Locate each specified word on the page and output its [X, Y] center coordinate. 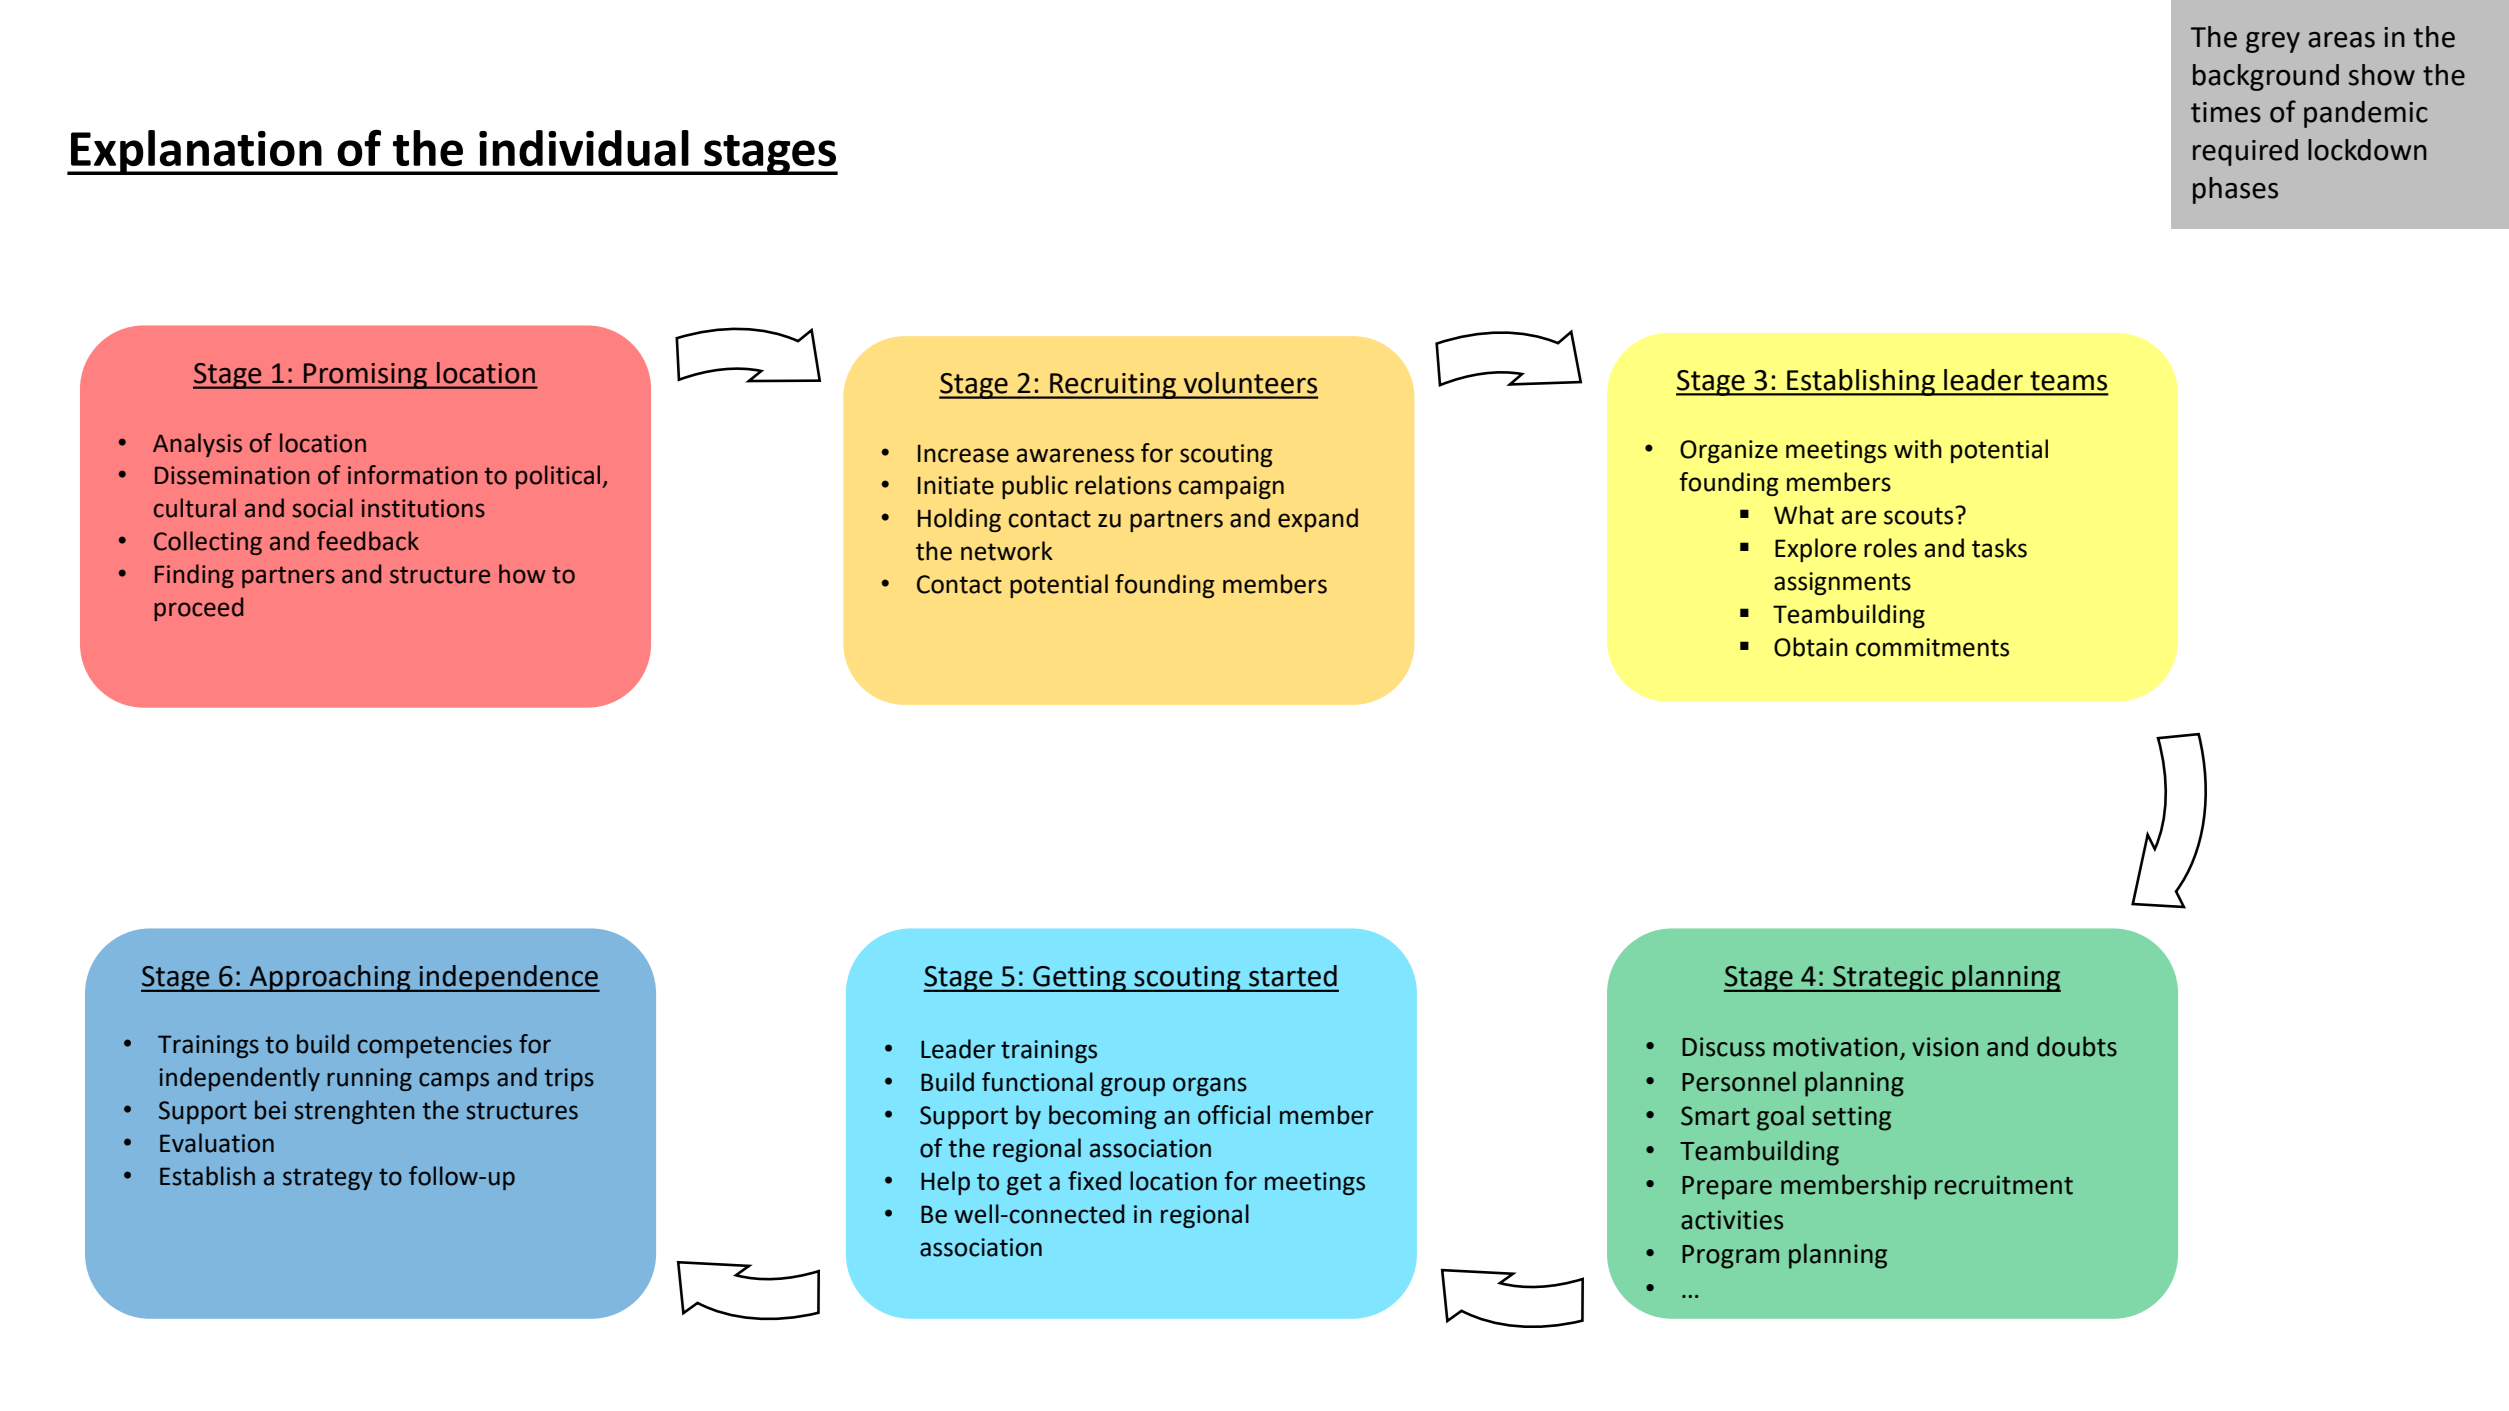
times [2226, 112]
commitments [1932, 647]
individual [584, 148]
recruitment [2004, 1185]
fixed [1094, 1181]
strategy [328, 1179]
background [2266, 77]
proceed [198, 609]
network [1007, 551]
